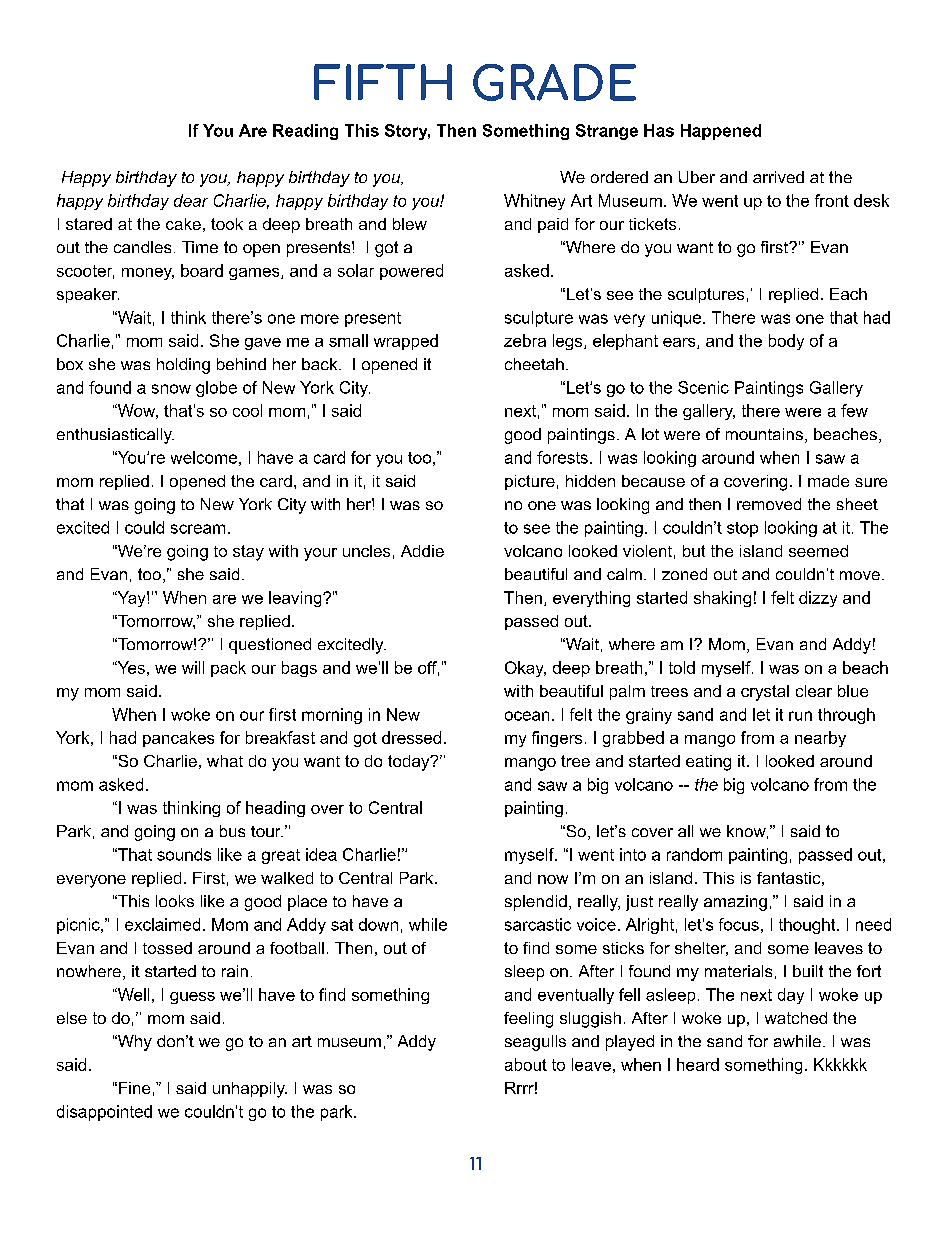  Describe the element at coordinates (820, 739) in the page. I see `nearby` at that location.
